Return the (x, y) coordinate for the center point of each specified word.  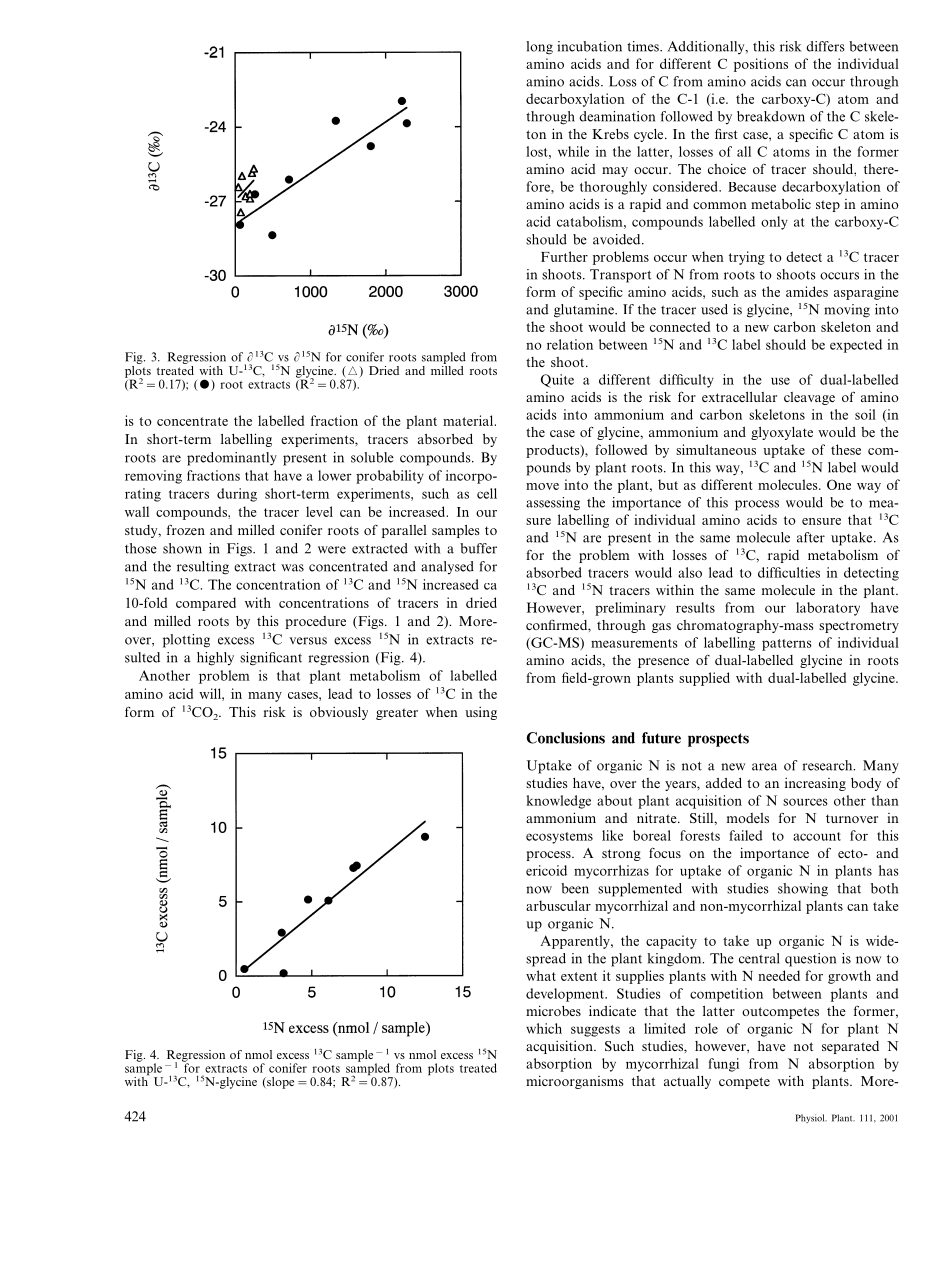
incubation (589, 46)
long (539, 48)
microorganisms (575, 1082)
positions (761, 65)
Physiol (811, 1118)
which (544, 1028)
